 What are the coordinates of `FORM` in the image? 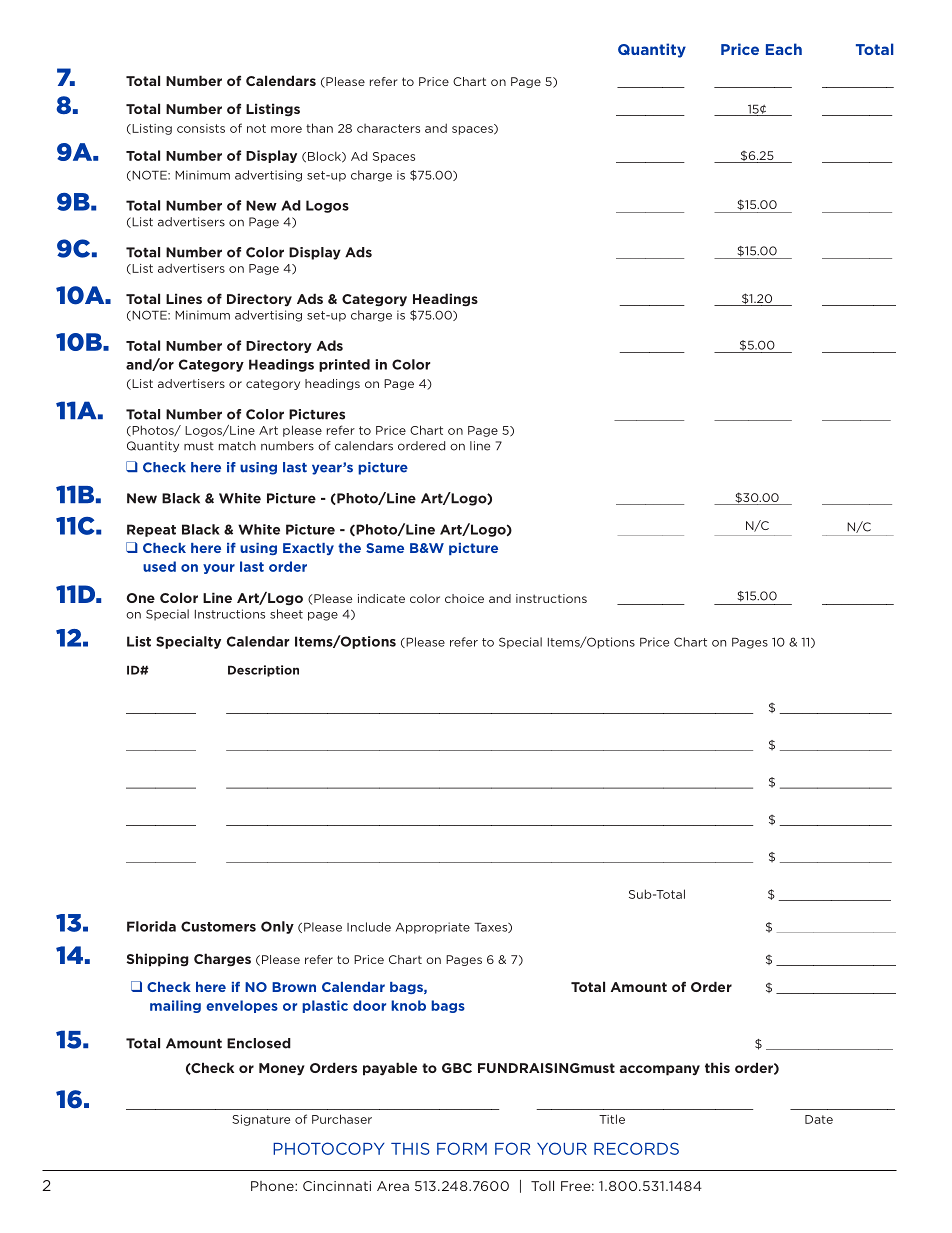 It's located at (462, 1148).
